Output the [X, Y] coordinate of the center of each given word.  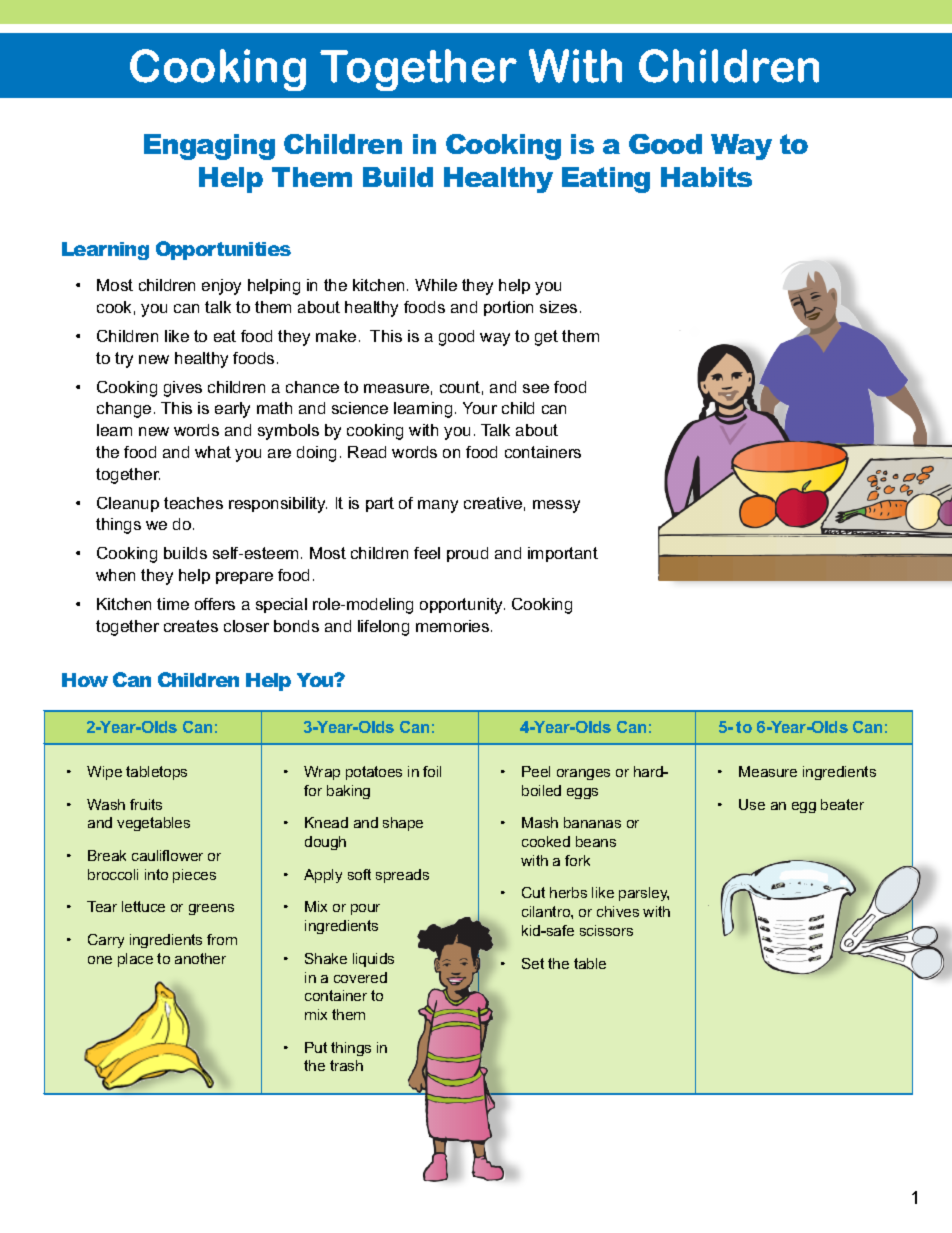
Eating [606, 180]
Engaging [209, 147]
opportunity [462, 606]
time [173, 604]
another [200, 958]
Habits [706, 177]
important [563, 554]
